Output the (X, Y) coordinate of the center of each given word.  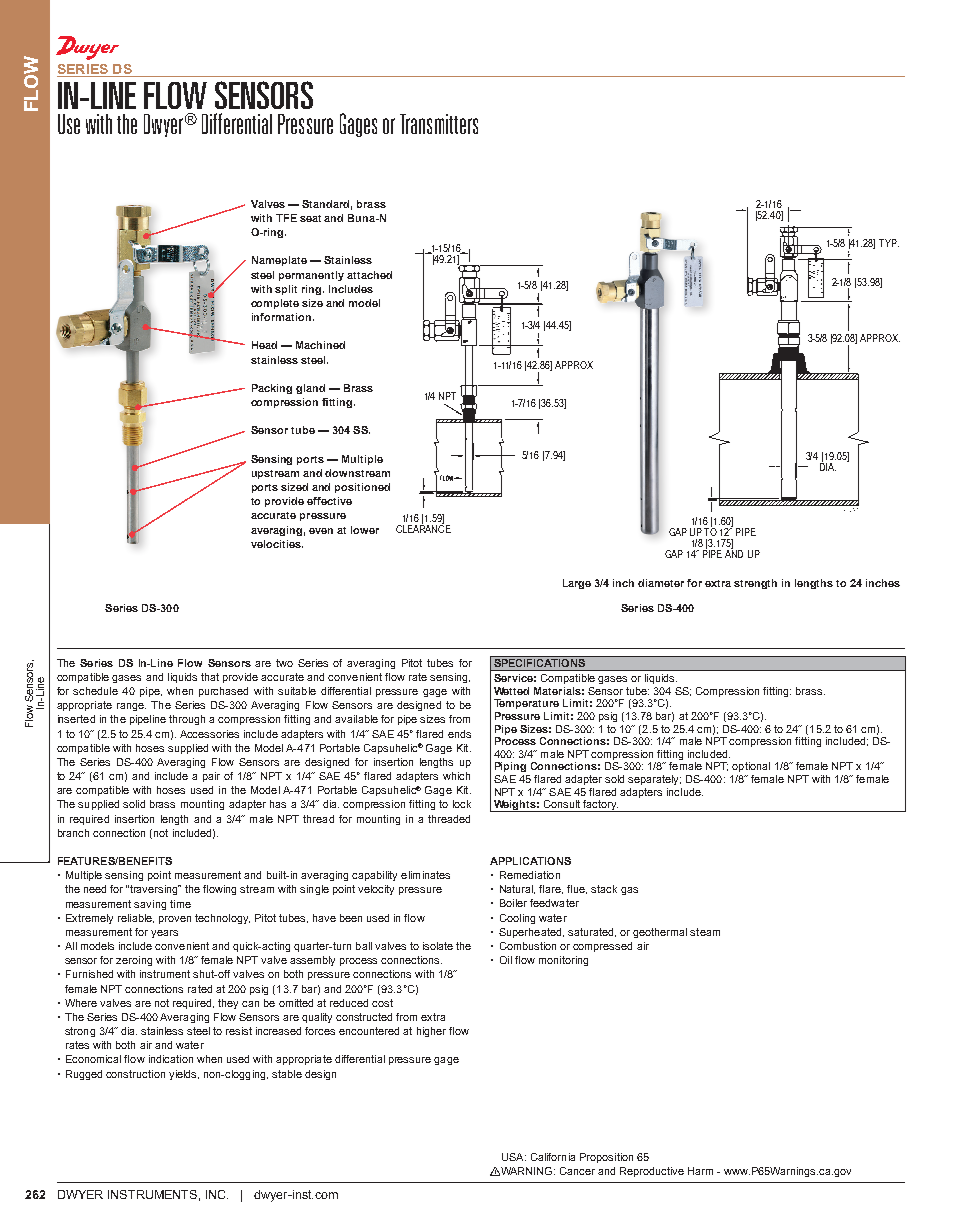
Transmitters (439, 124)
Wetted (511, 691)
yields (184, 1075)
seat (310, 218)
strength (755, 584)
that (210, 677)
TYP (889, 243)
